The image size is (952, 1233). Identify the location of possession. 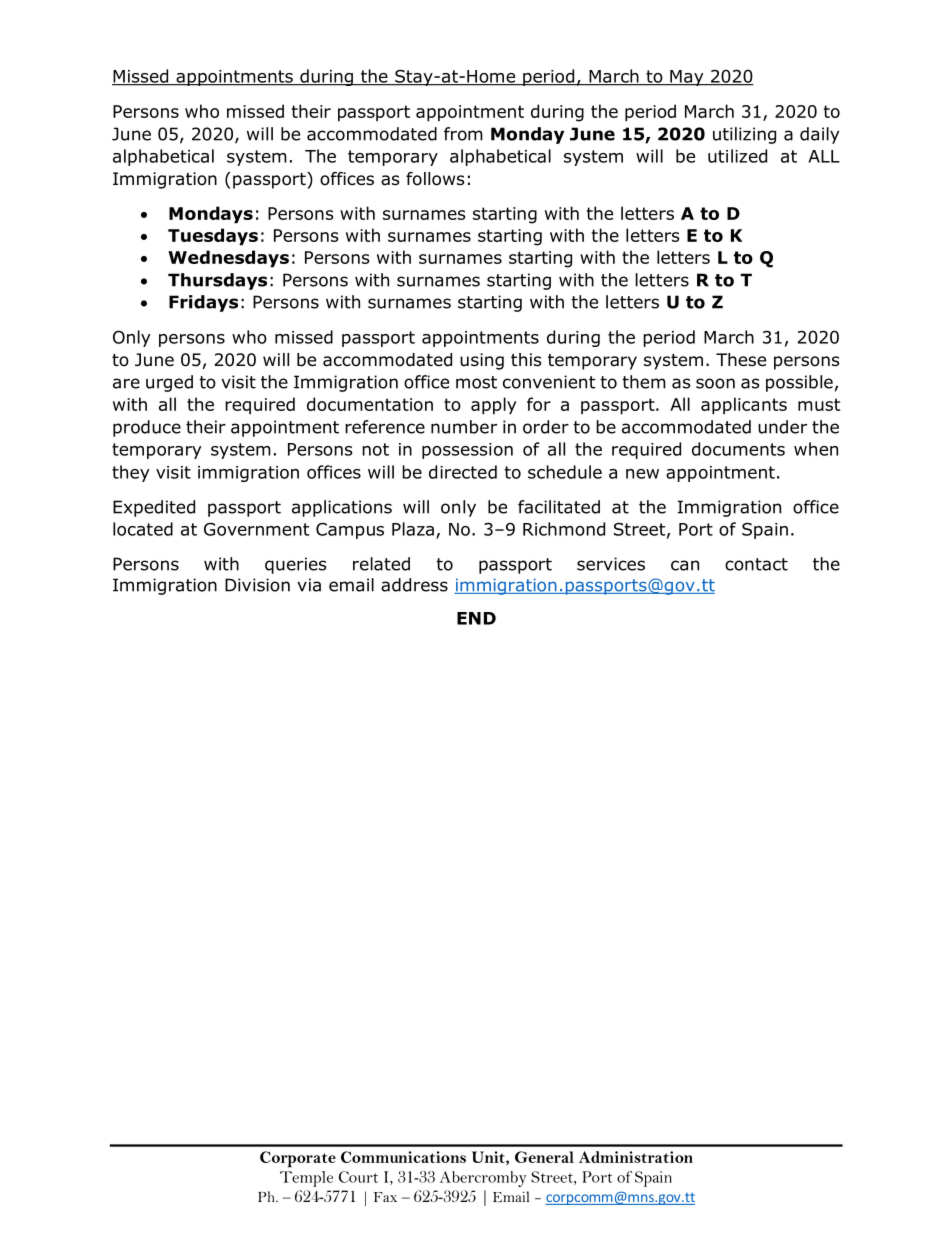
(467, 451).
